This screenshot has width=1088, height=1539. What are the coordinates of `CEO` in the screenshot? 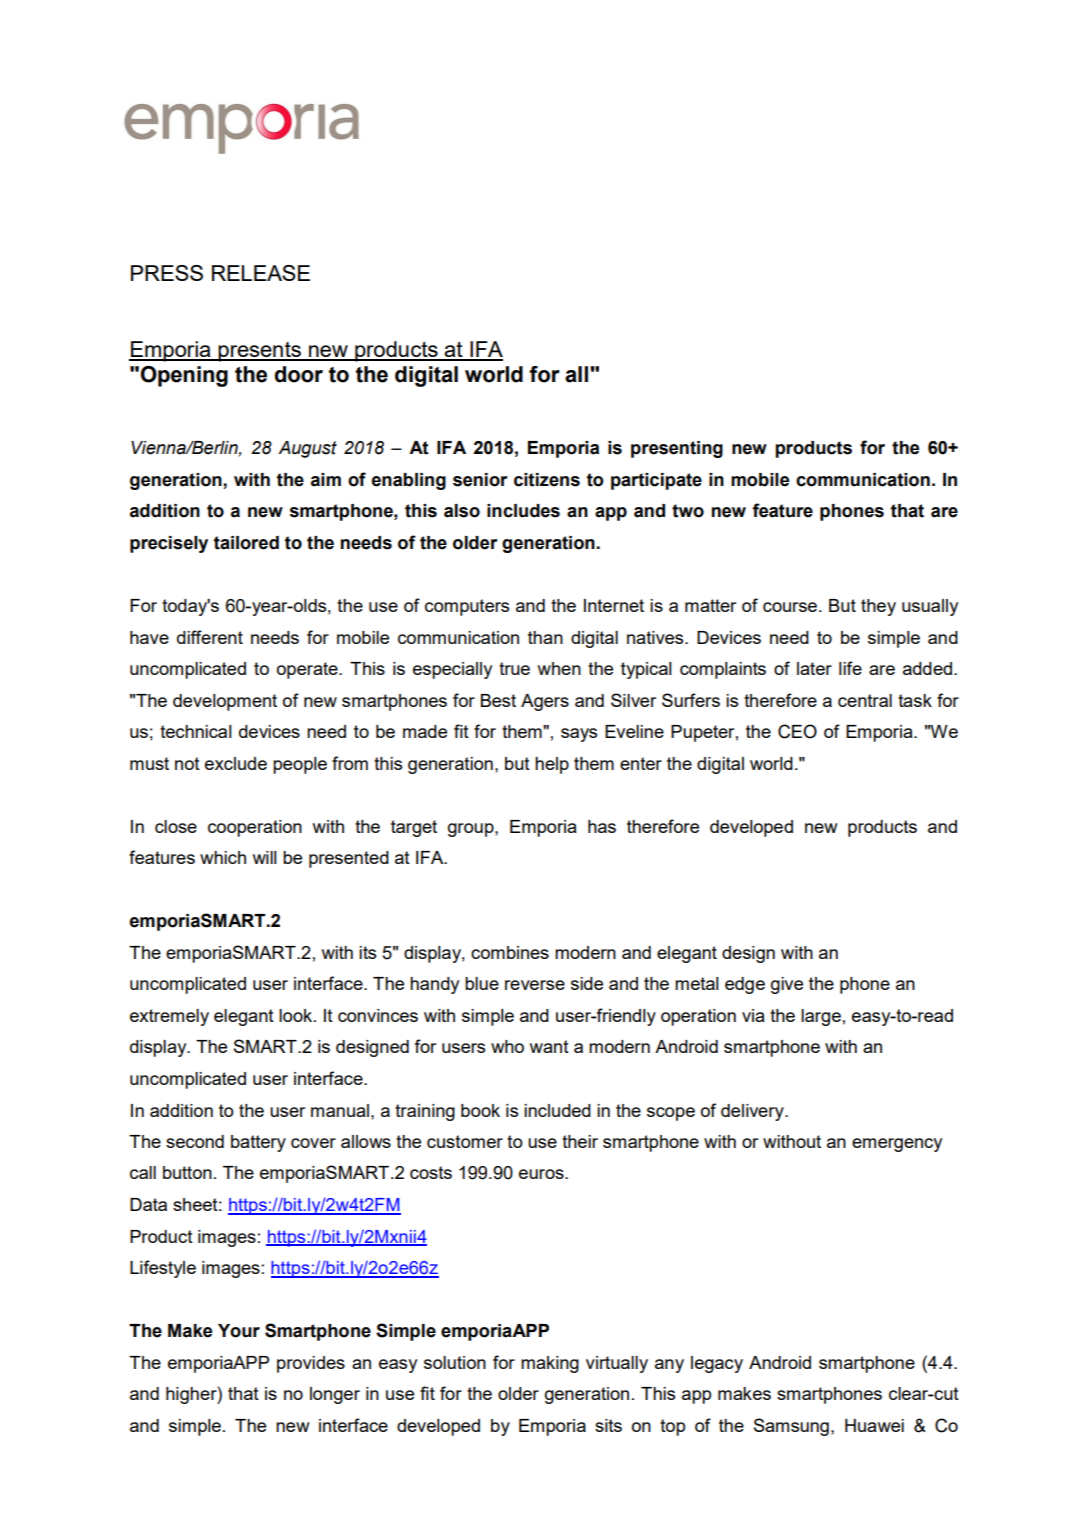 It's located at (797, 731).
